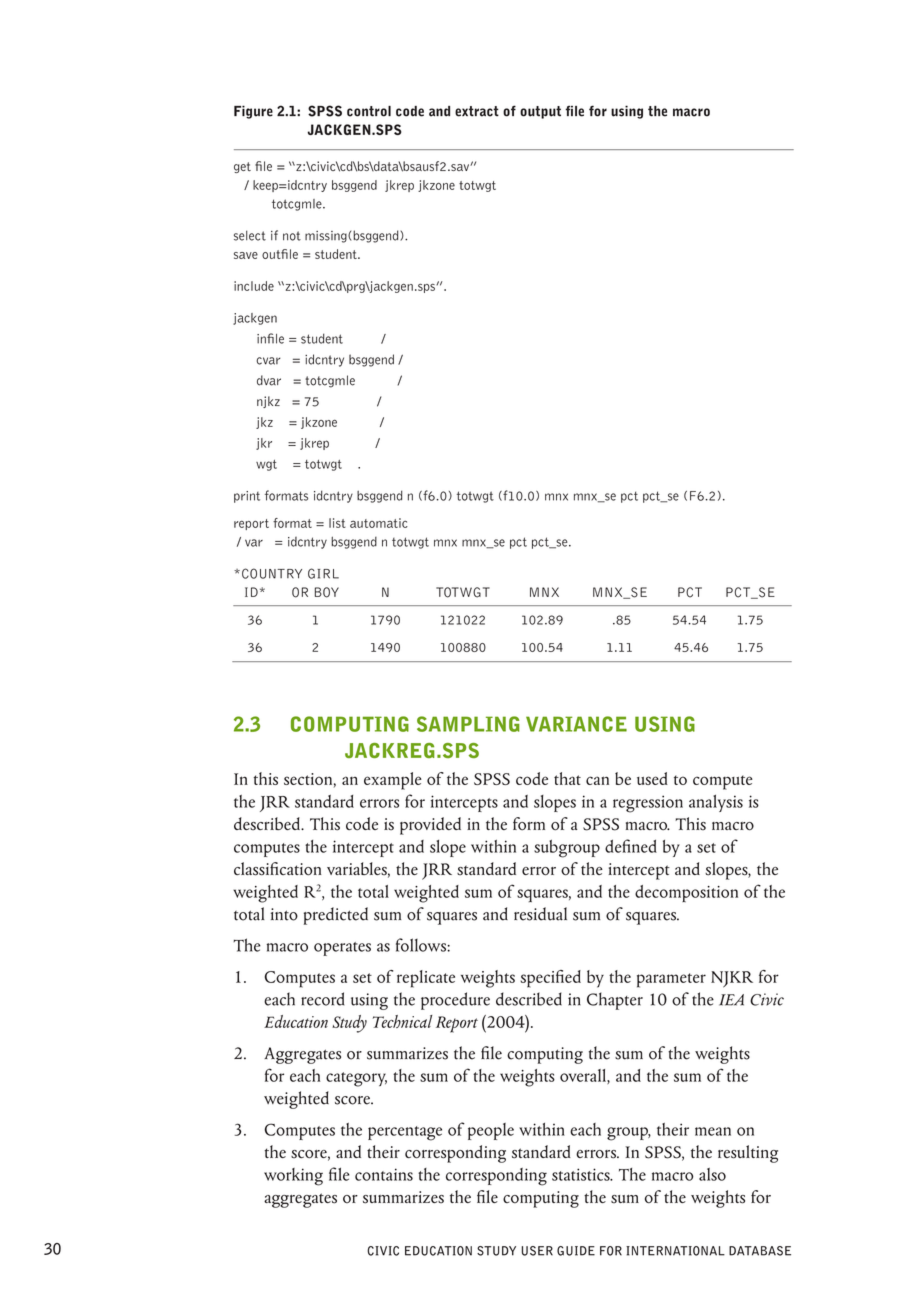 The height and width of the image is (1308, 924). What do you see at coordinates (293, 1177) in the image?
I see `working` at bounding box center [293, 1177].
